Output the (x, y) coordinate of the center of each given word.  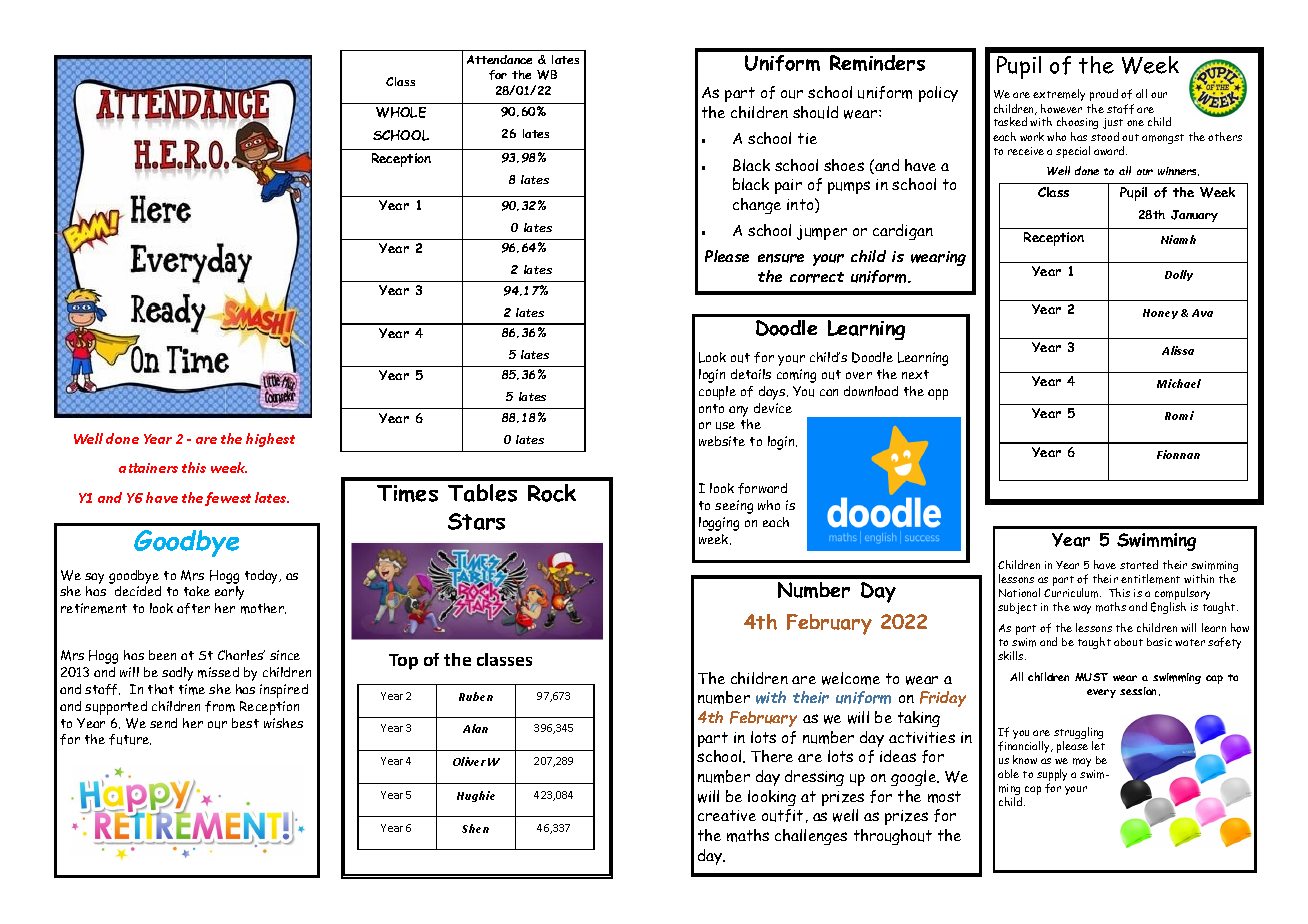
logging (719, 524)
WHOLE (401, 112)
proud (1104, 95)
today (263, 577)
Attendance (499, 59)
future (130, 739)
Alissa (1178, 350)
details (751, 374)
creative (727, 815)
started (1139, 564)
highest (270, 440)
